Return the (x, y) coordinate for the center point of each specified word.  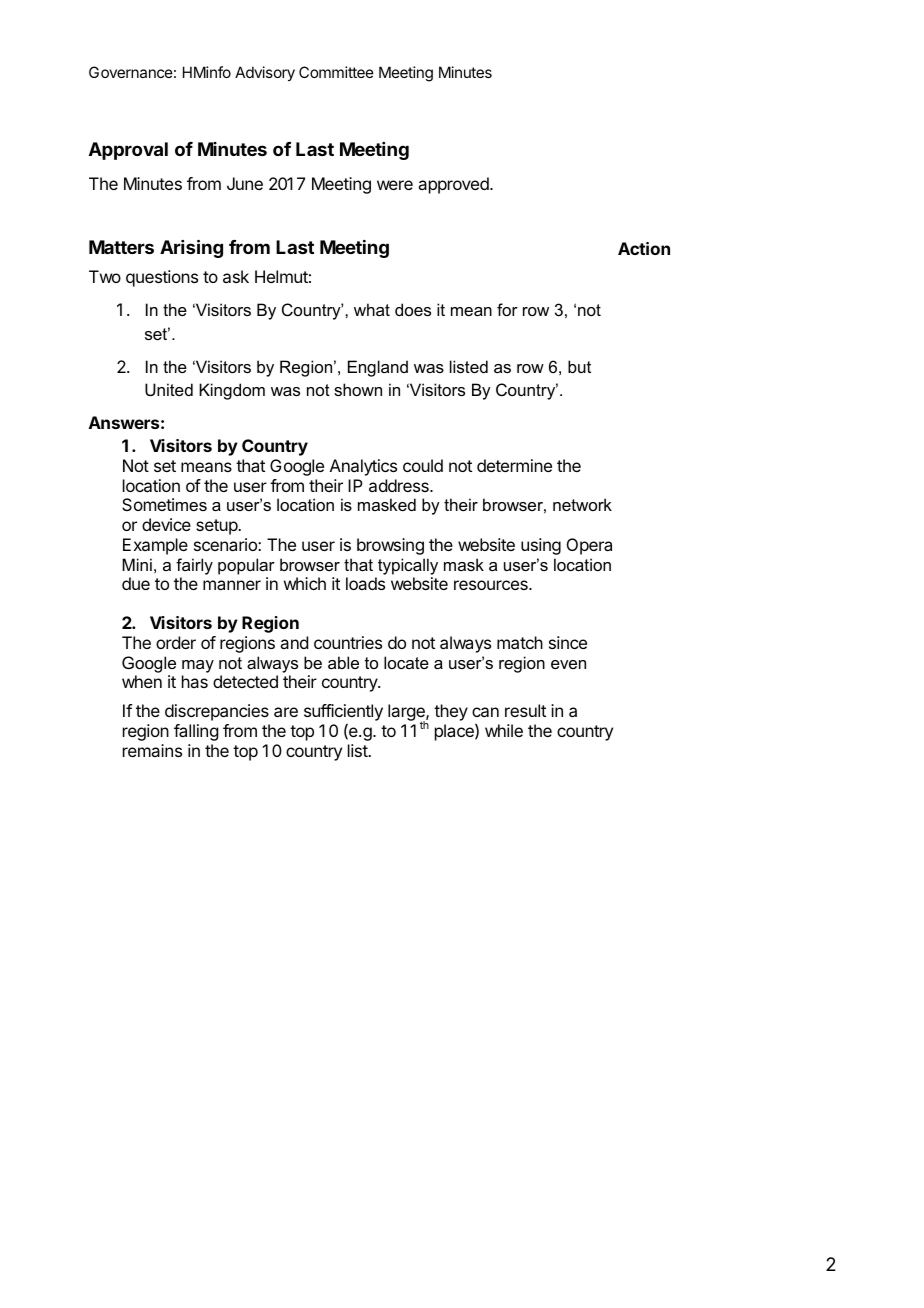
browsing (390, 546)
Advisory (265, 73)
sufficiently (343, 714)
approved (454, 185)
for (507, 309)
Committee (336, 72)
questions (162, 278)
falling (196, 732)
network (582, 504)
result (525, 710)
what (372, 309)
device (166, 524)
